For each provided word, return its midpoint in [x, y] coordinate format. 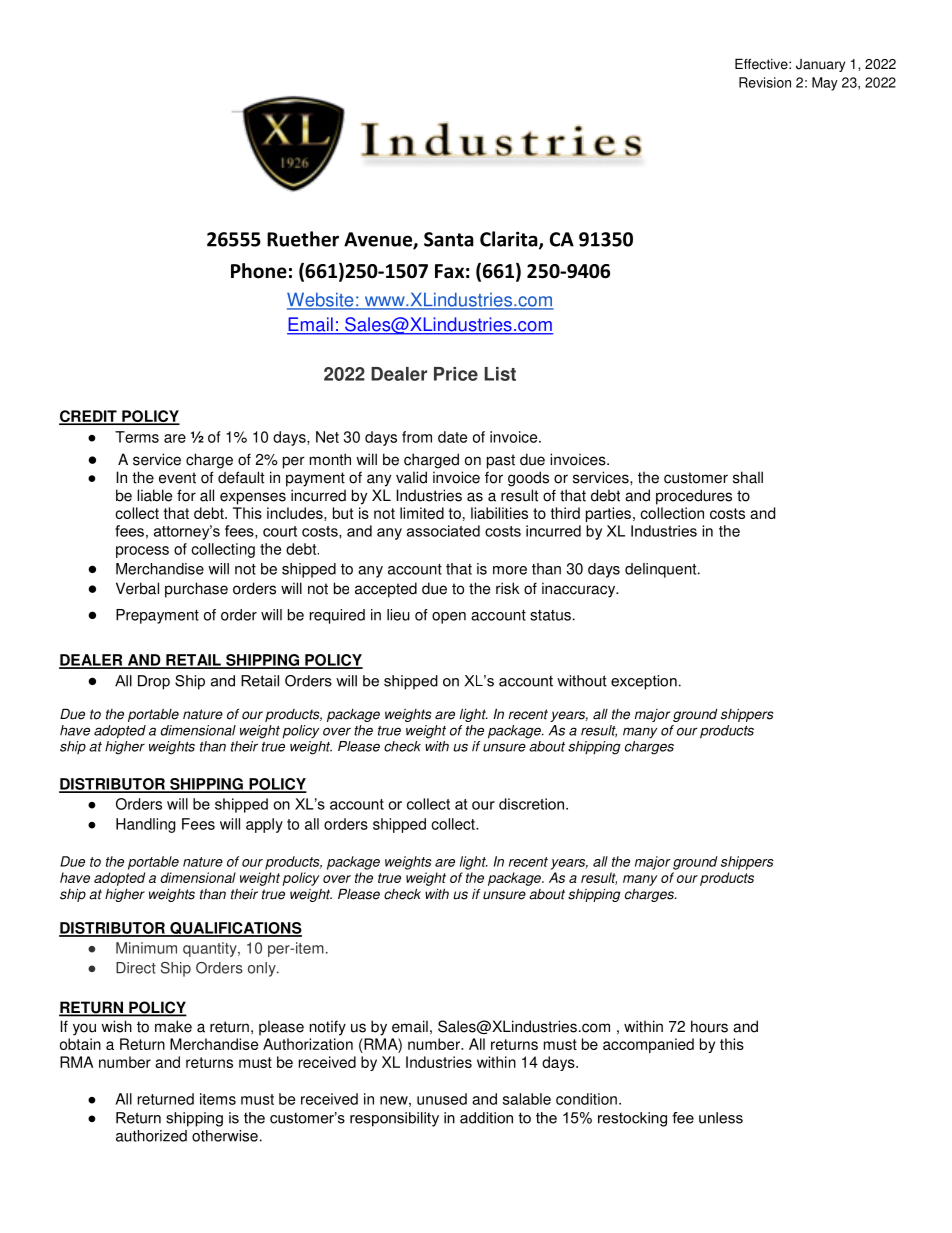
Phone [259, 271]
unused [442, 1099]
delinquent [662, 570]
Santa [449, 239]
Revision [765, 82]
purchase [196, 590]
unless [721, 1118]
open [449, 618]
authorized [151, 1136]
